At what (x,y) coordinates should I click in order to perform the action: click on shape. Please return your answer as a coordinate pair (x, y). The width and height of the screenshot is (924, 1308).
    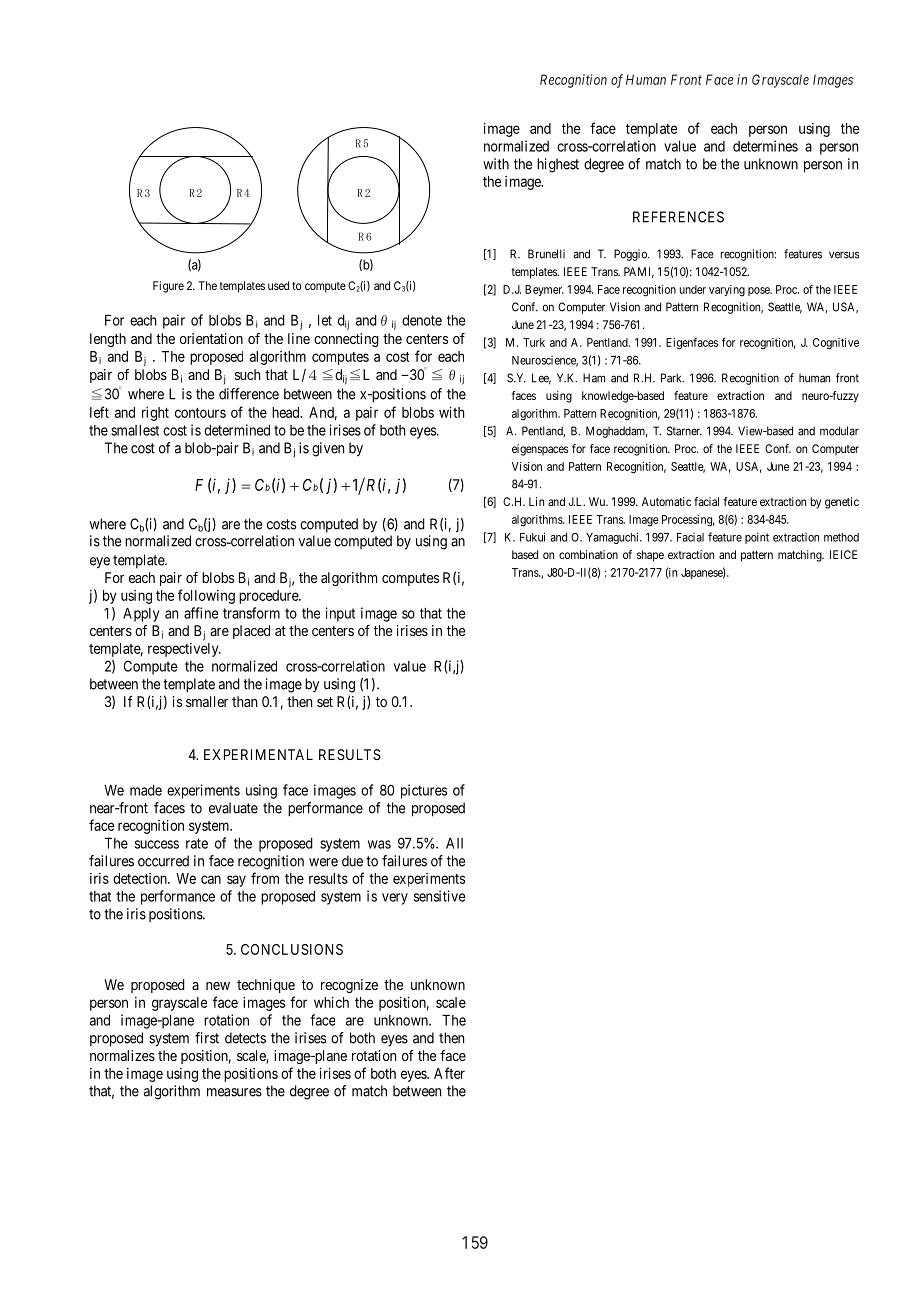
    Looking at the image, I should click on (650, 556).
